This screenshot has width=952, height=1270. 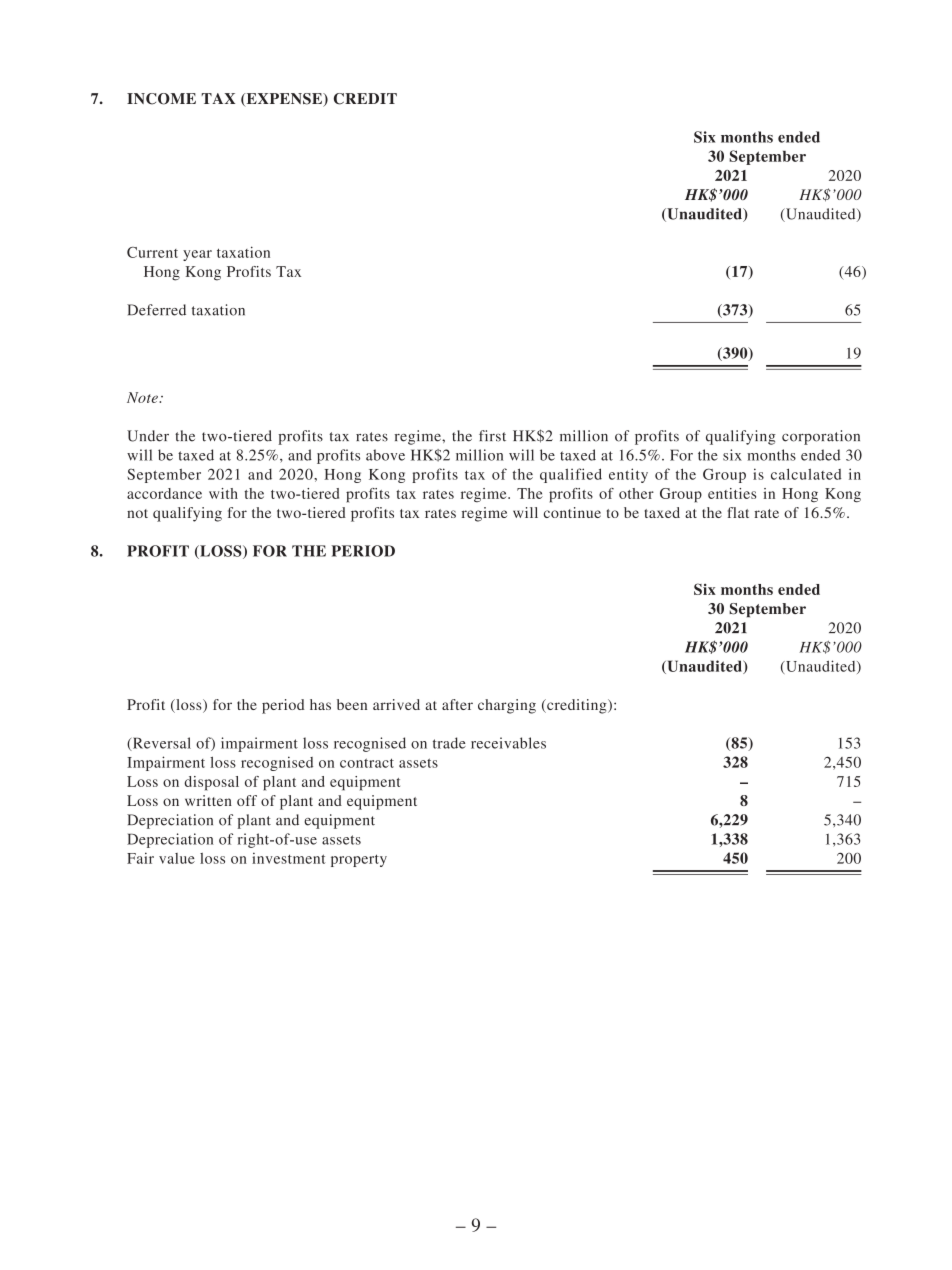 What do you see at coordinates (571, 475) in the screenshot?
I see `qualified` at bounding box center [571, 475].
